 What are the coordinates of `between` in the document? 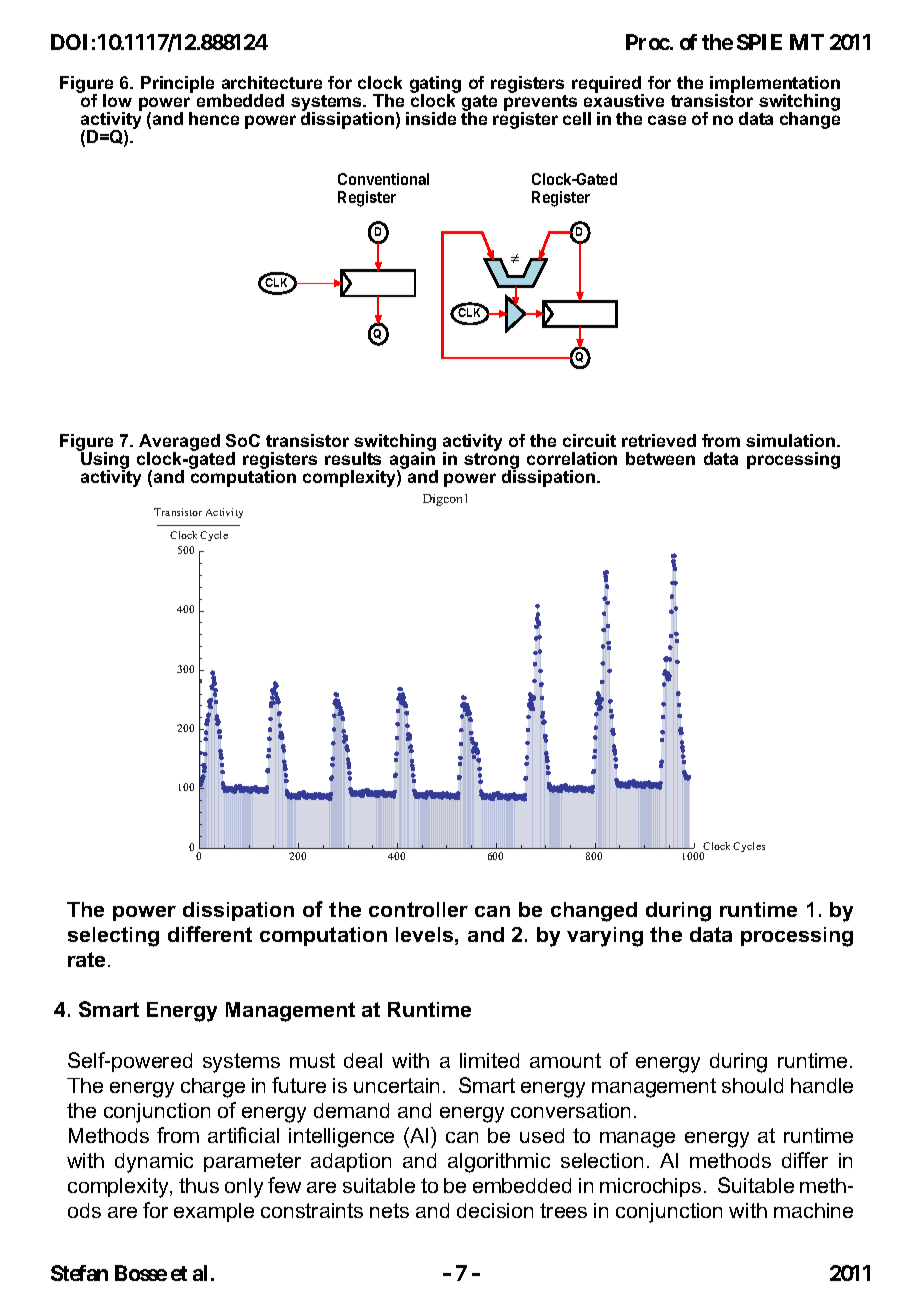 It's located at (660, 458).
